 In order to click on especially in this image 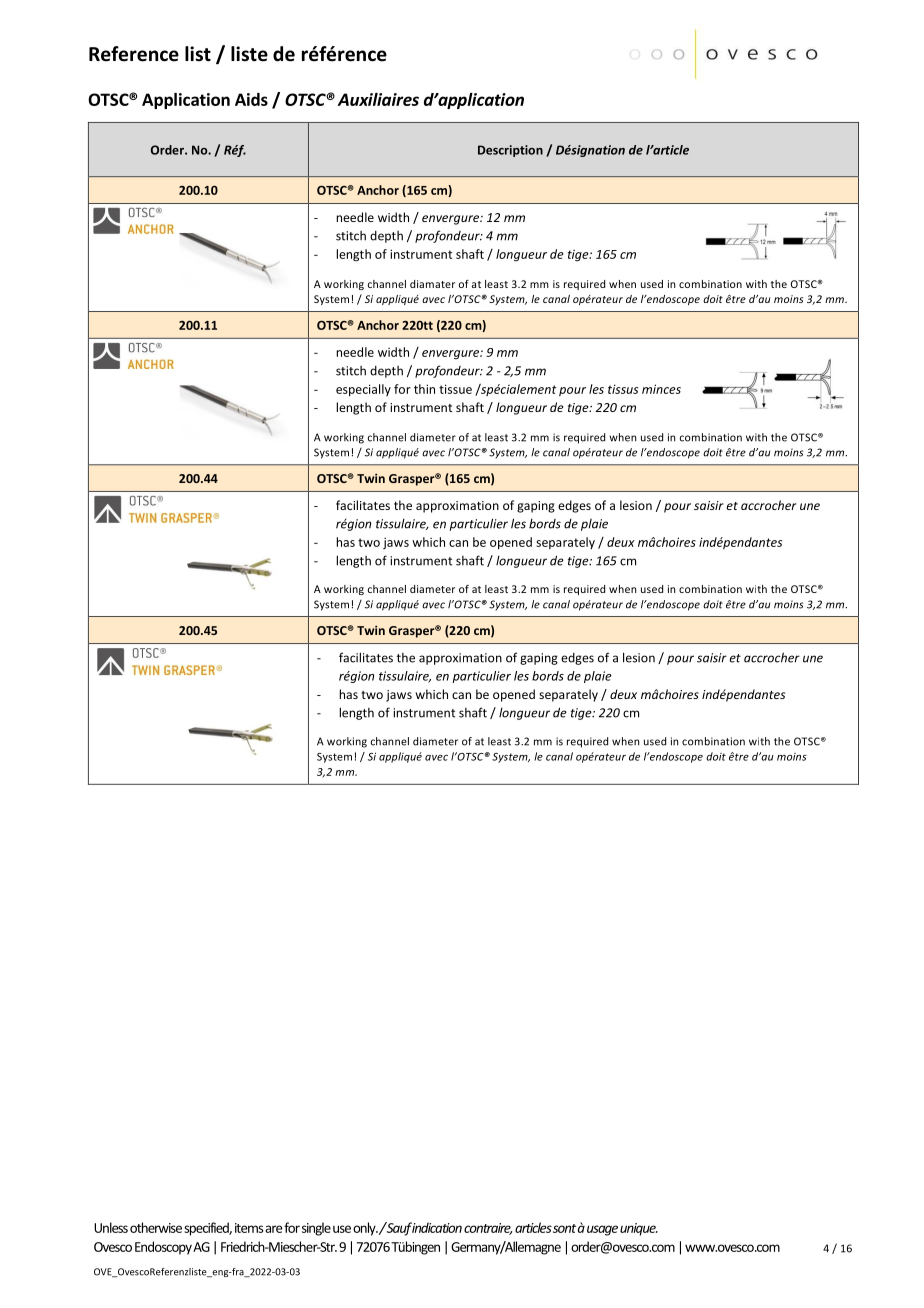, I will do `click(363, 390)`.
